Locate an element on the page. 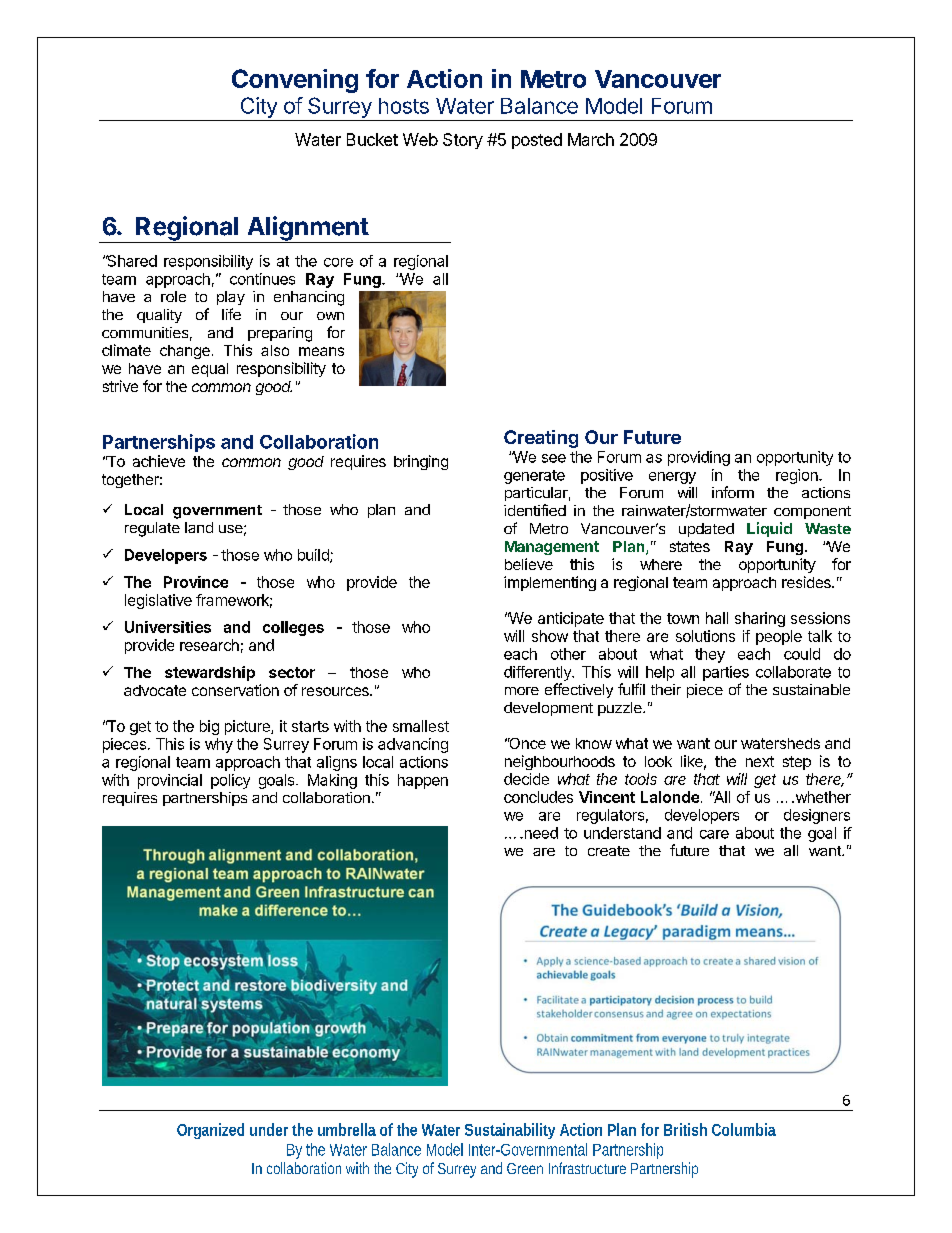 The height and width of the document is (1233, 952). believe is located at coordinates (529, 564).
